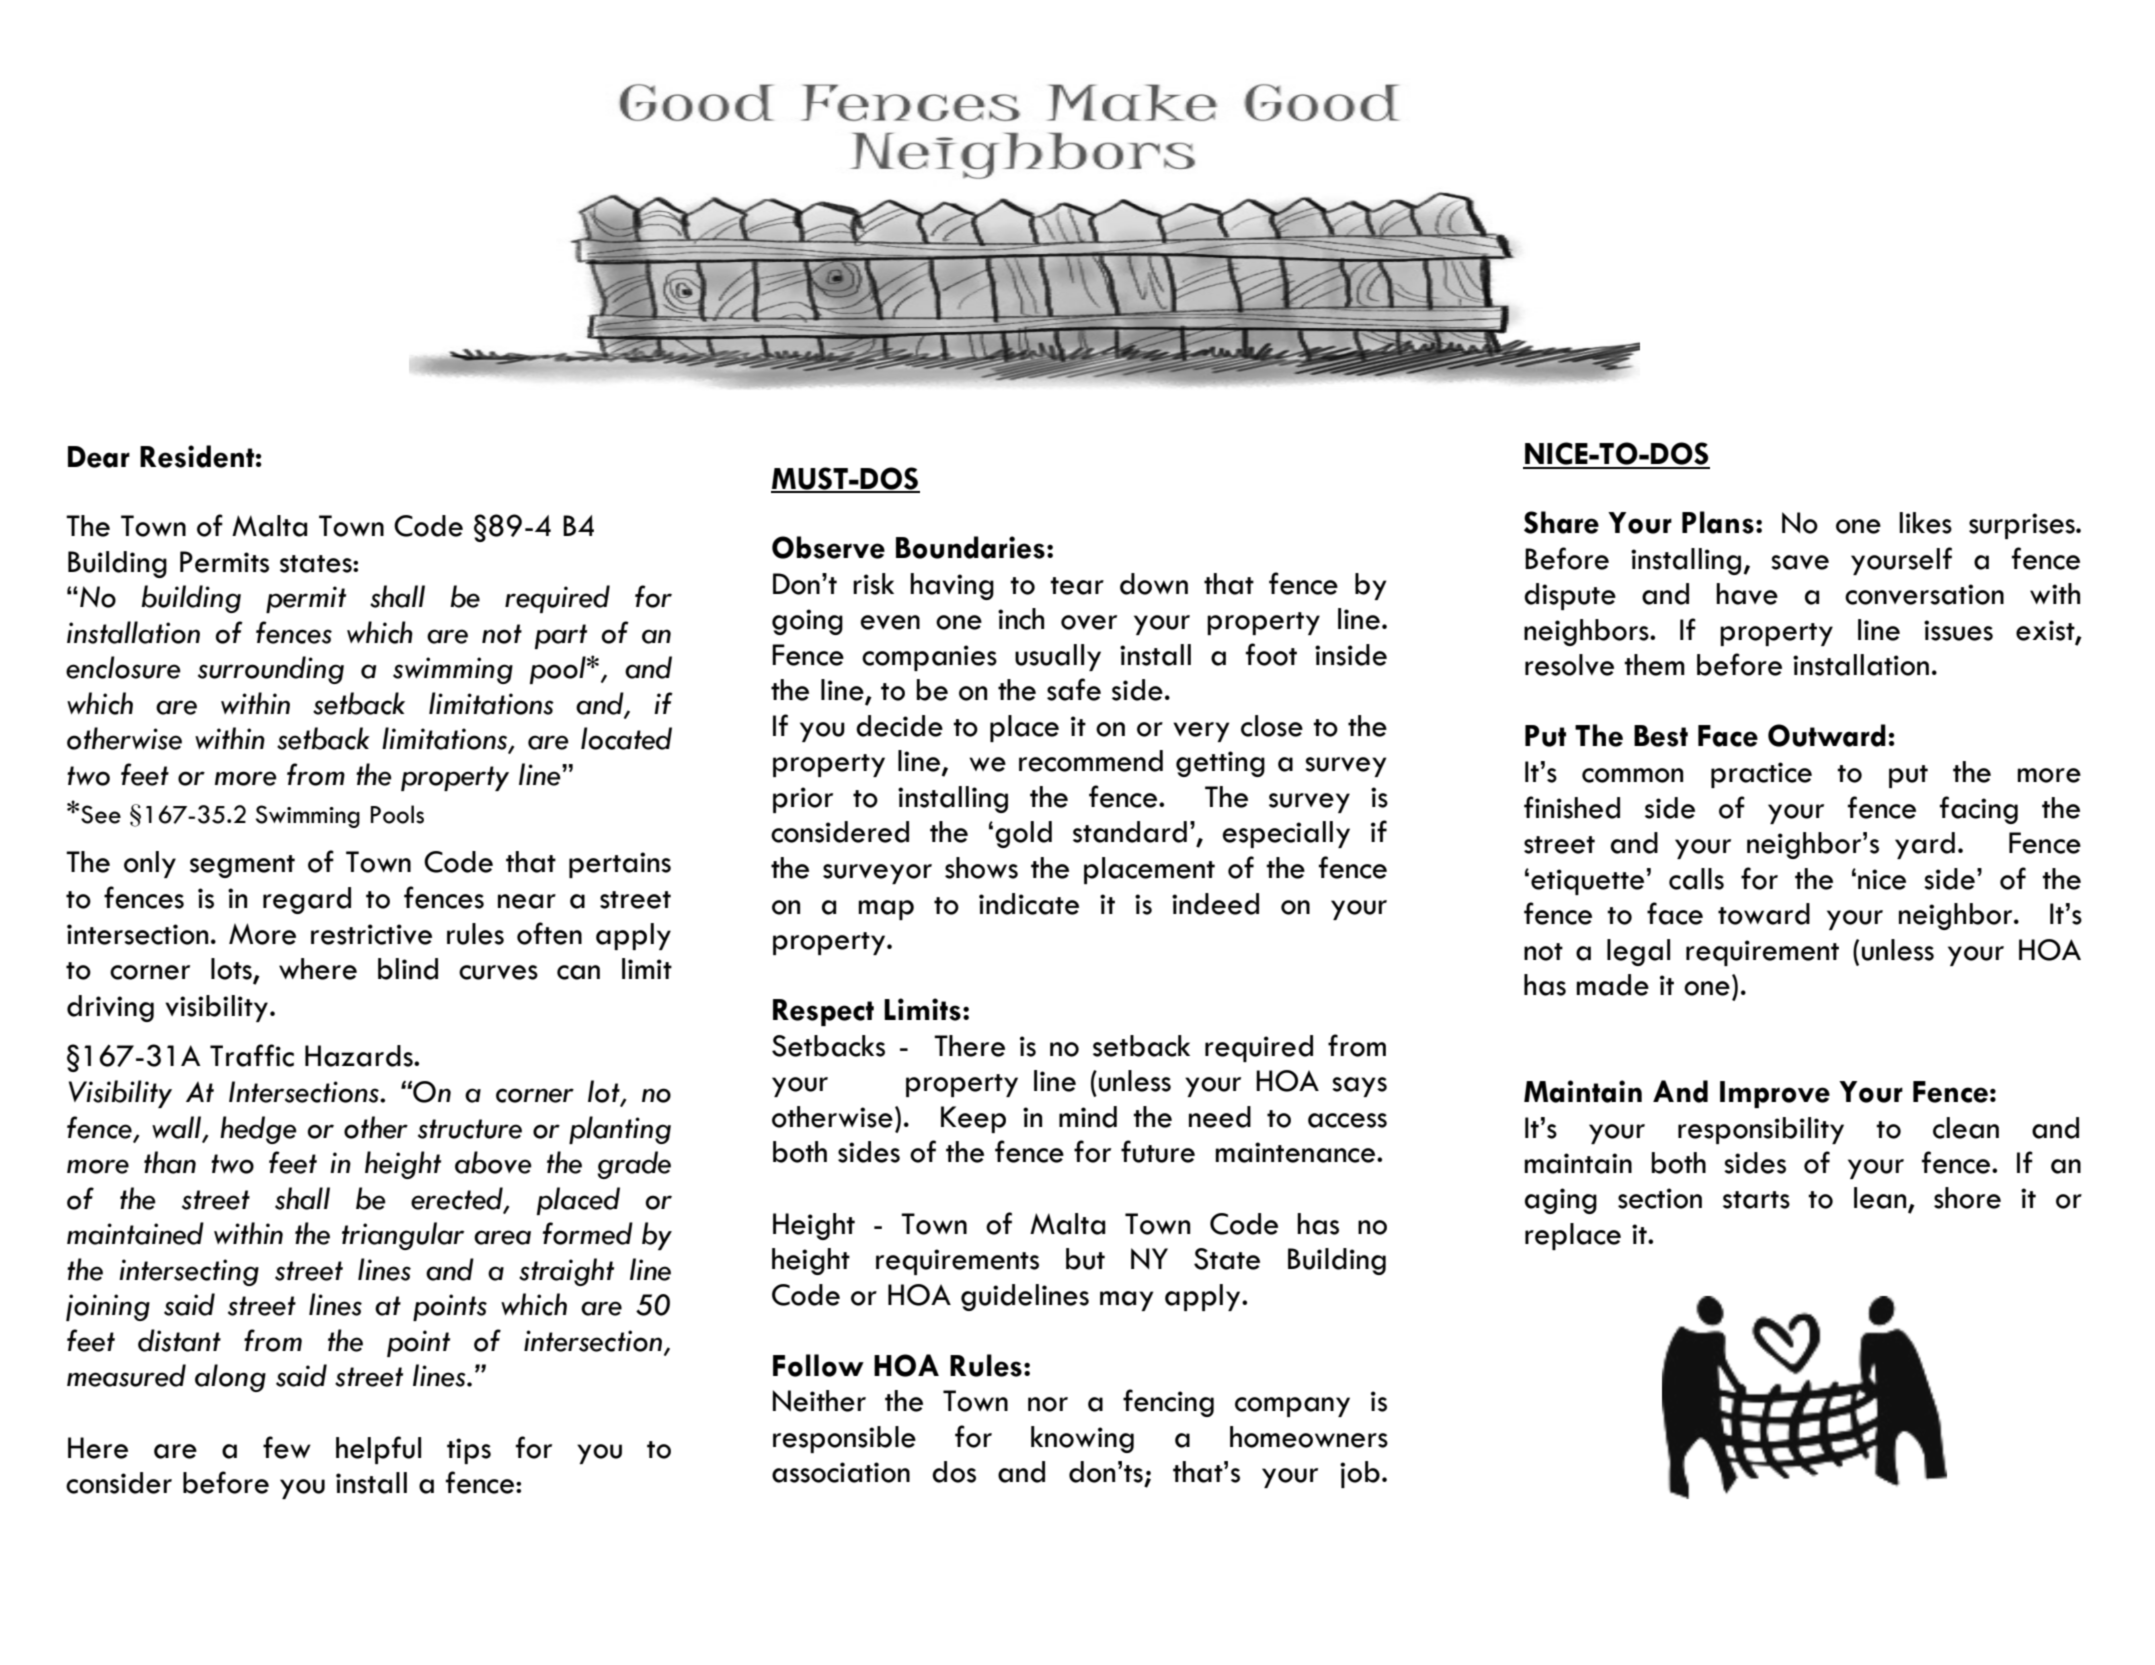 Image resolution: width=2155 pixels, height=1665 pixels. I want to click on practice, so click(1761, 775).
